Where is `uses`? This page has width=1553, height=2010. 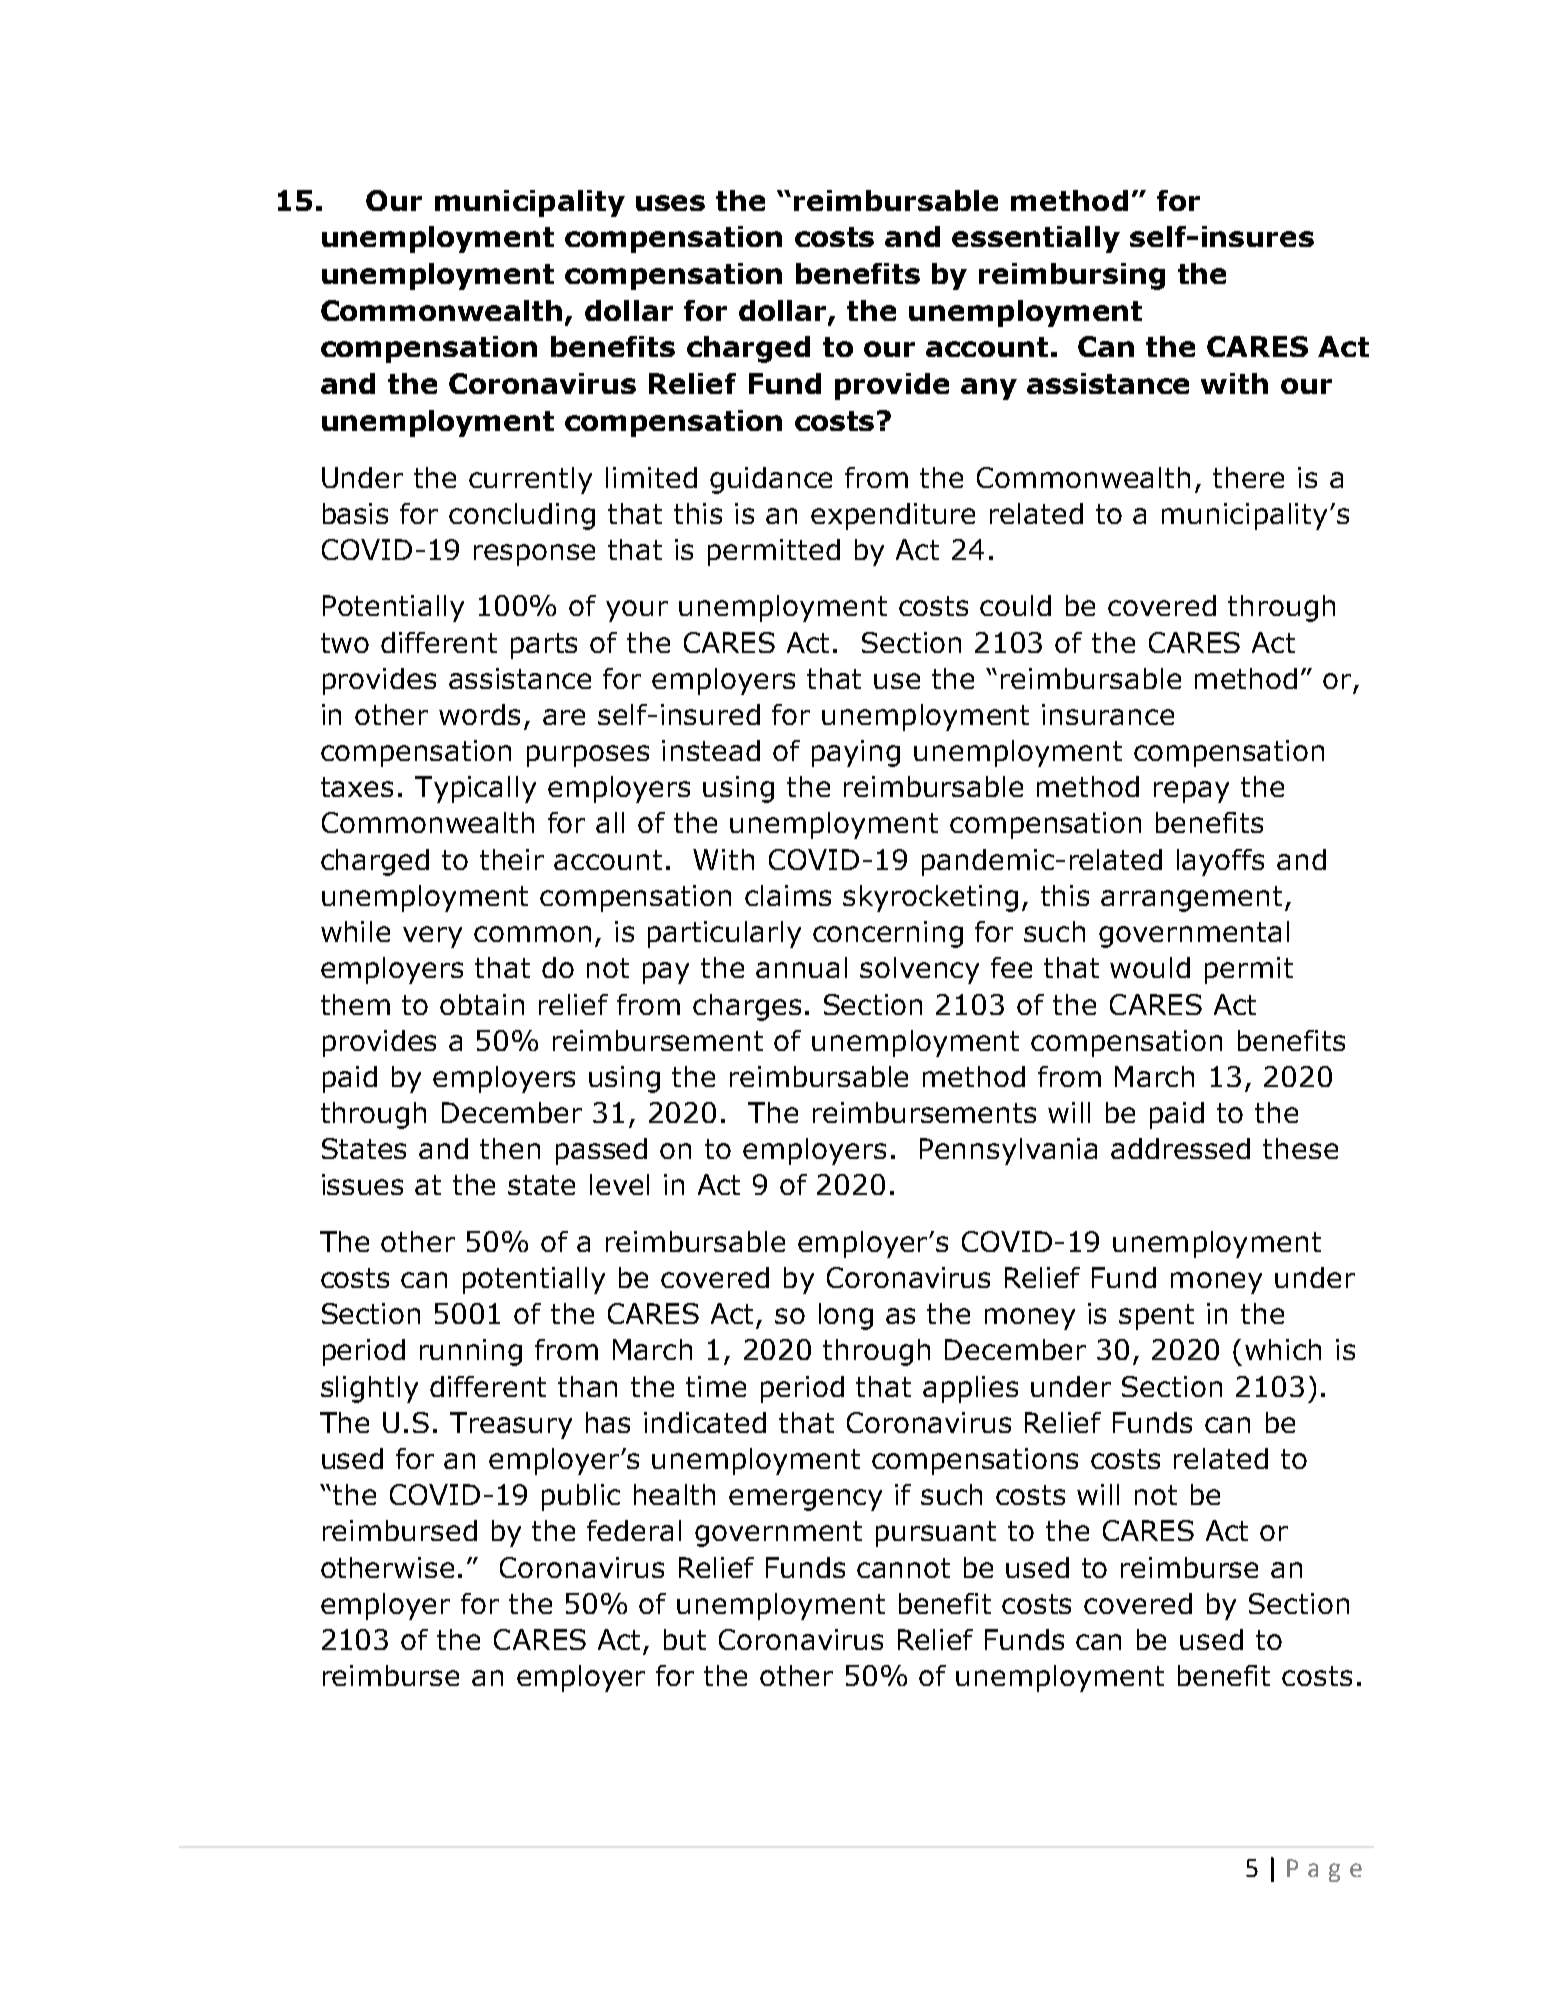 uses is located at coordinates (670, 203).
